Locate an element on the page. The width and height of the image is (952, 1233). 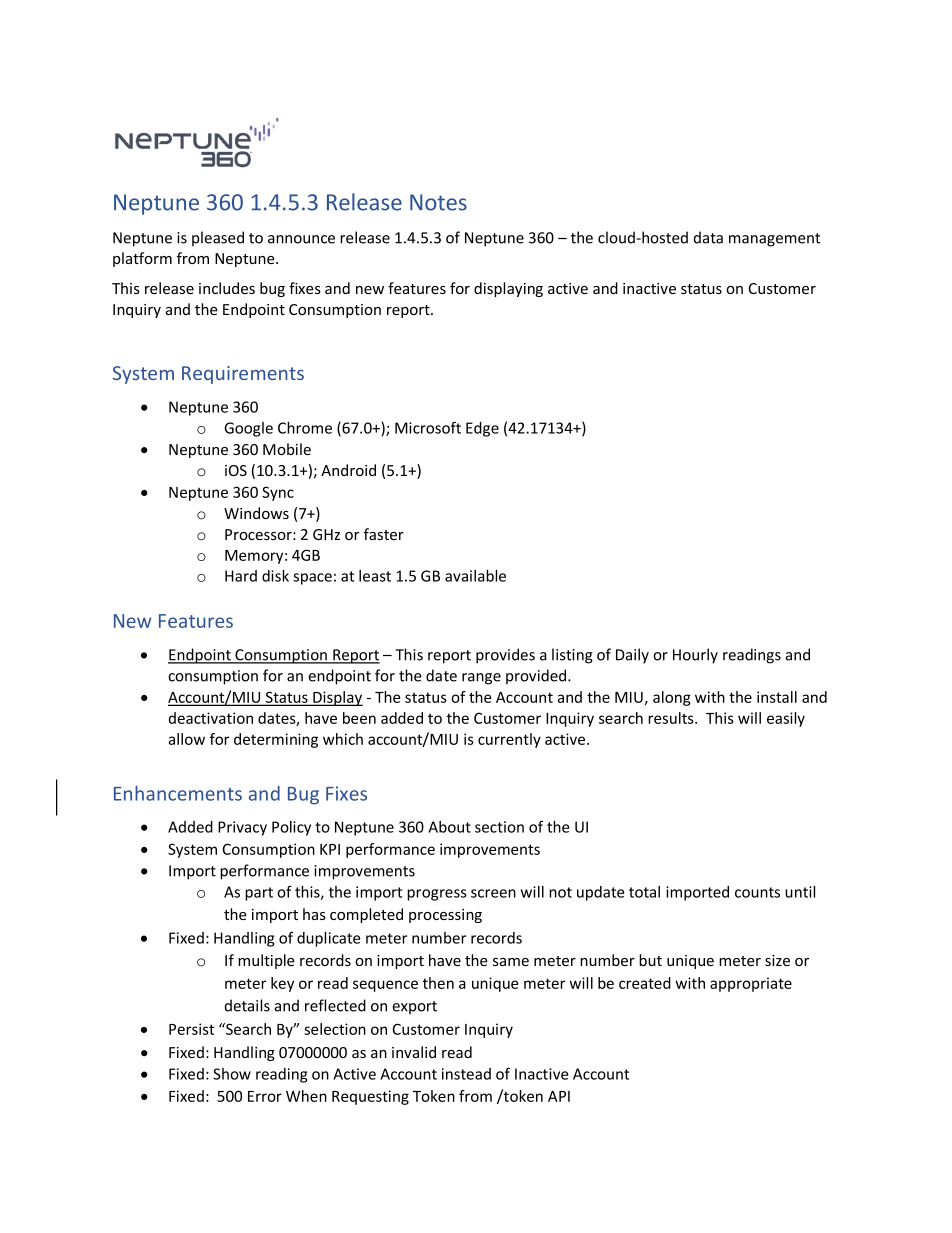
pleased is located at coordinates (218, 238).
